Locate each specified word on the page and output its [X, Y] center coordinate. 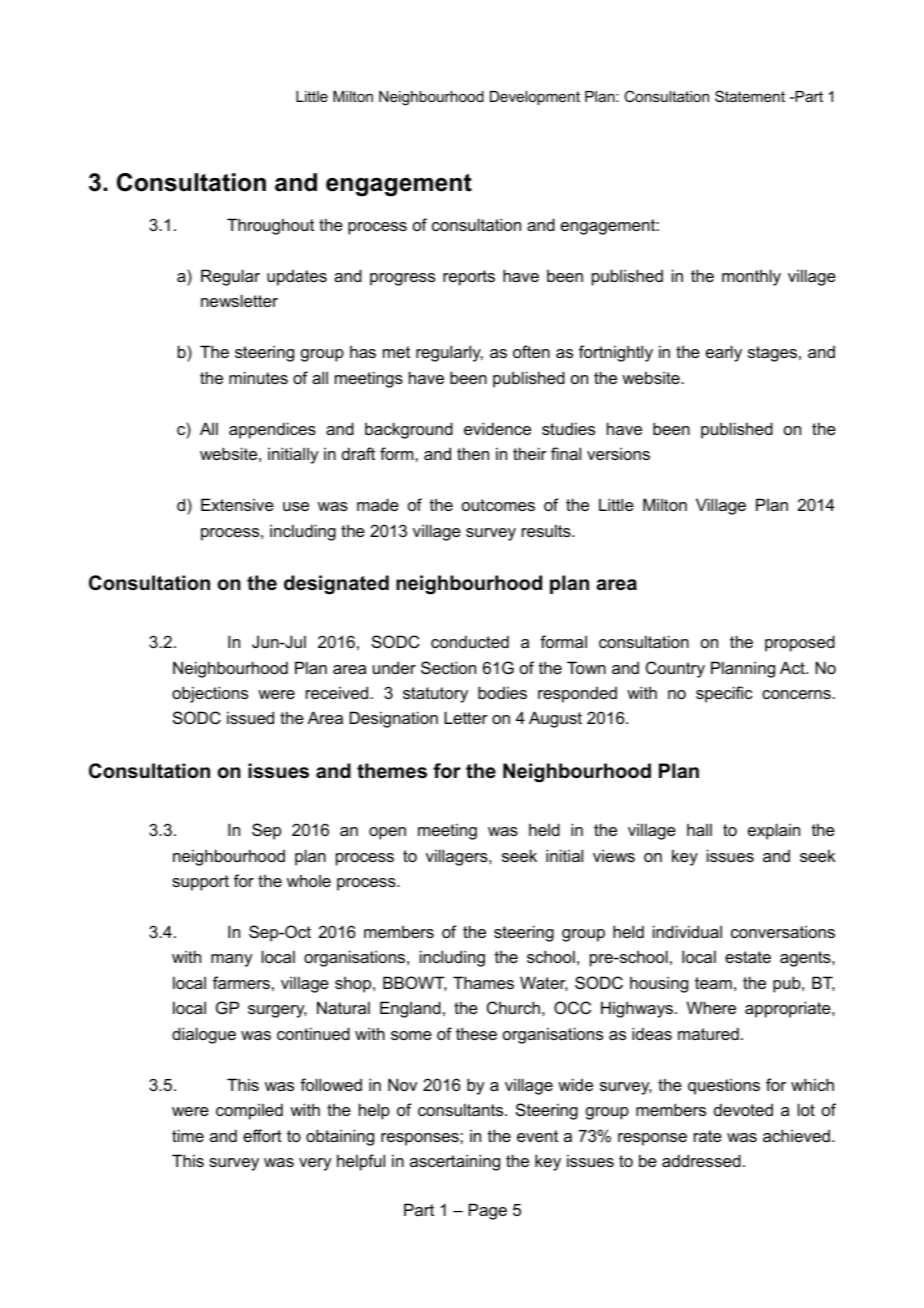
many [232, 960]
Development [535, 98]
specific [724, 694]
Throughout [270, 226]
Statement [750, 96]
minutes [258, 377]
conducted [470, 641]
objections [210, 694]
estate [748, 957]
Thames [483, 982]
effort [262, 1135]
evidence [497, 428]
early [724, 353]
